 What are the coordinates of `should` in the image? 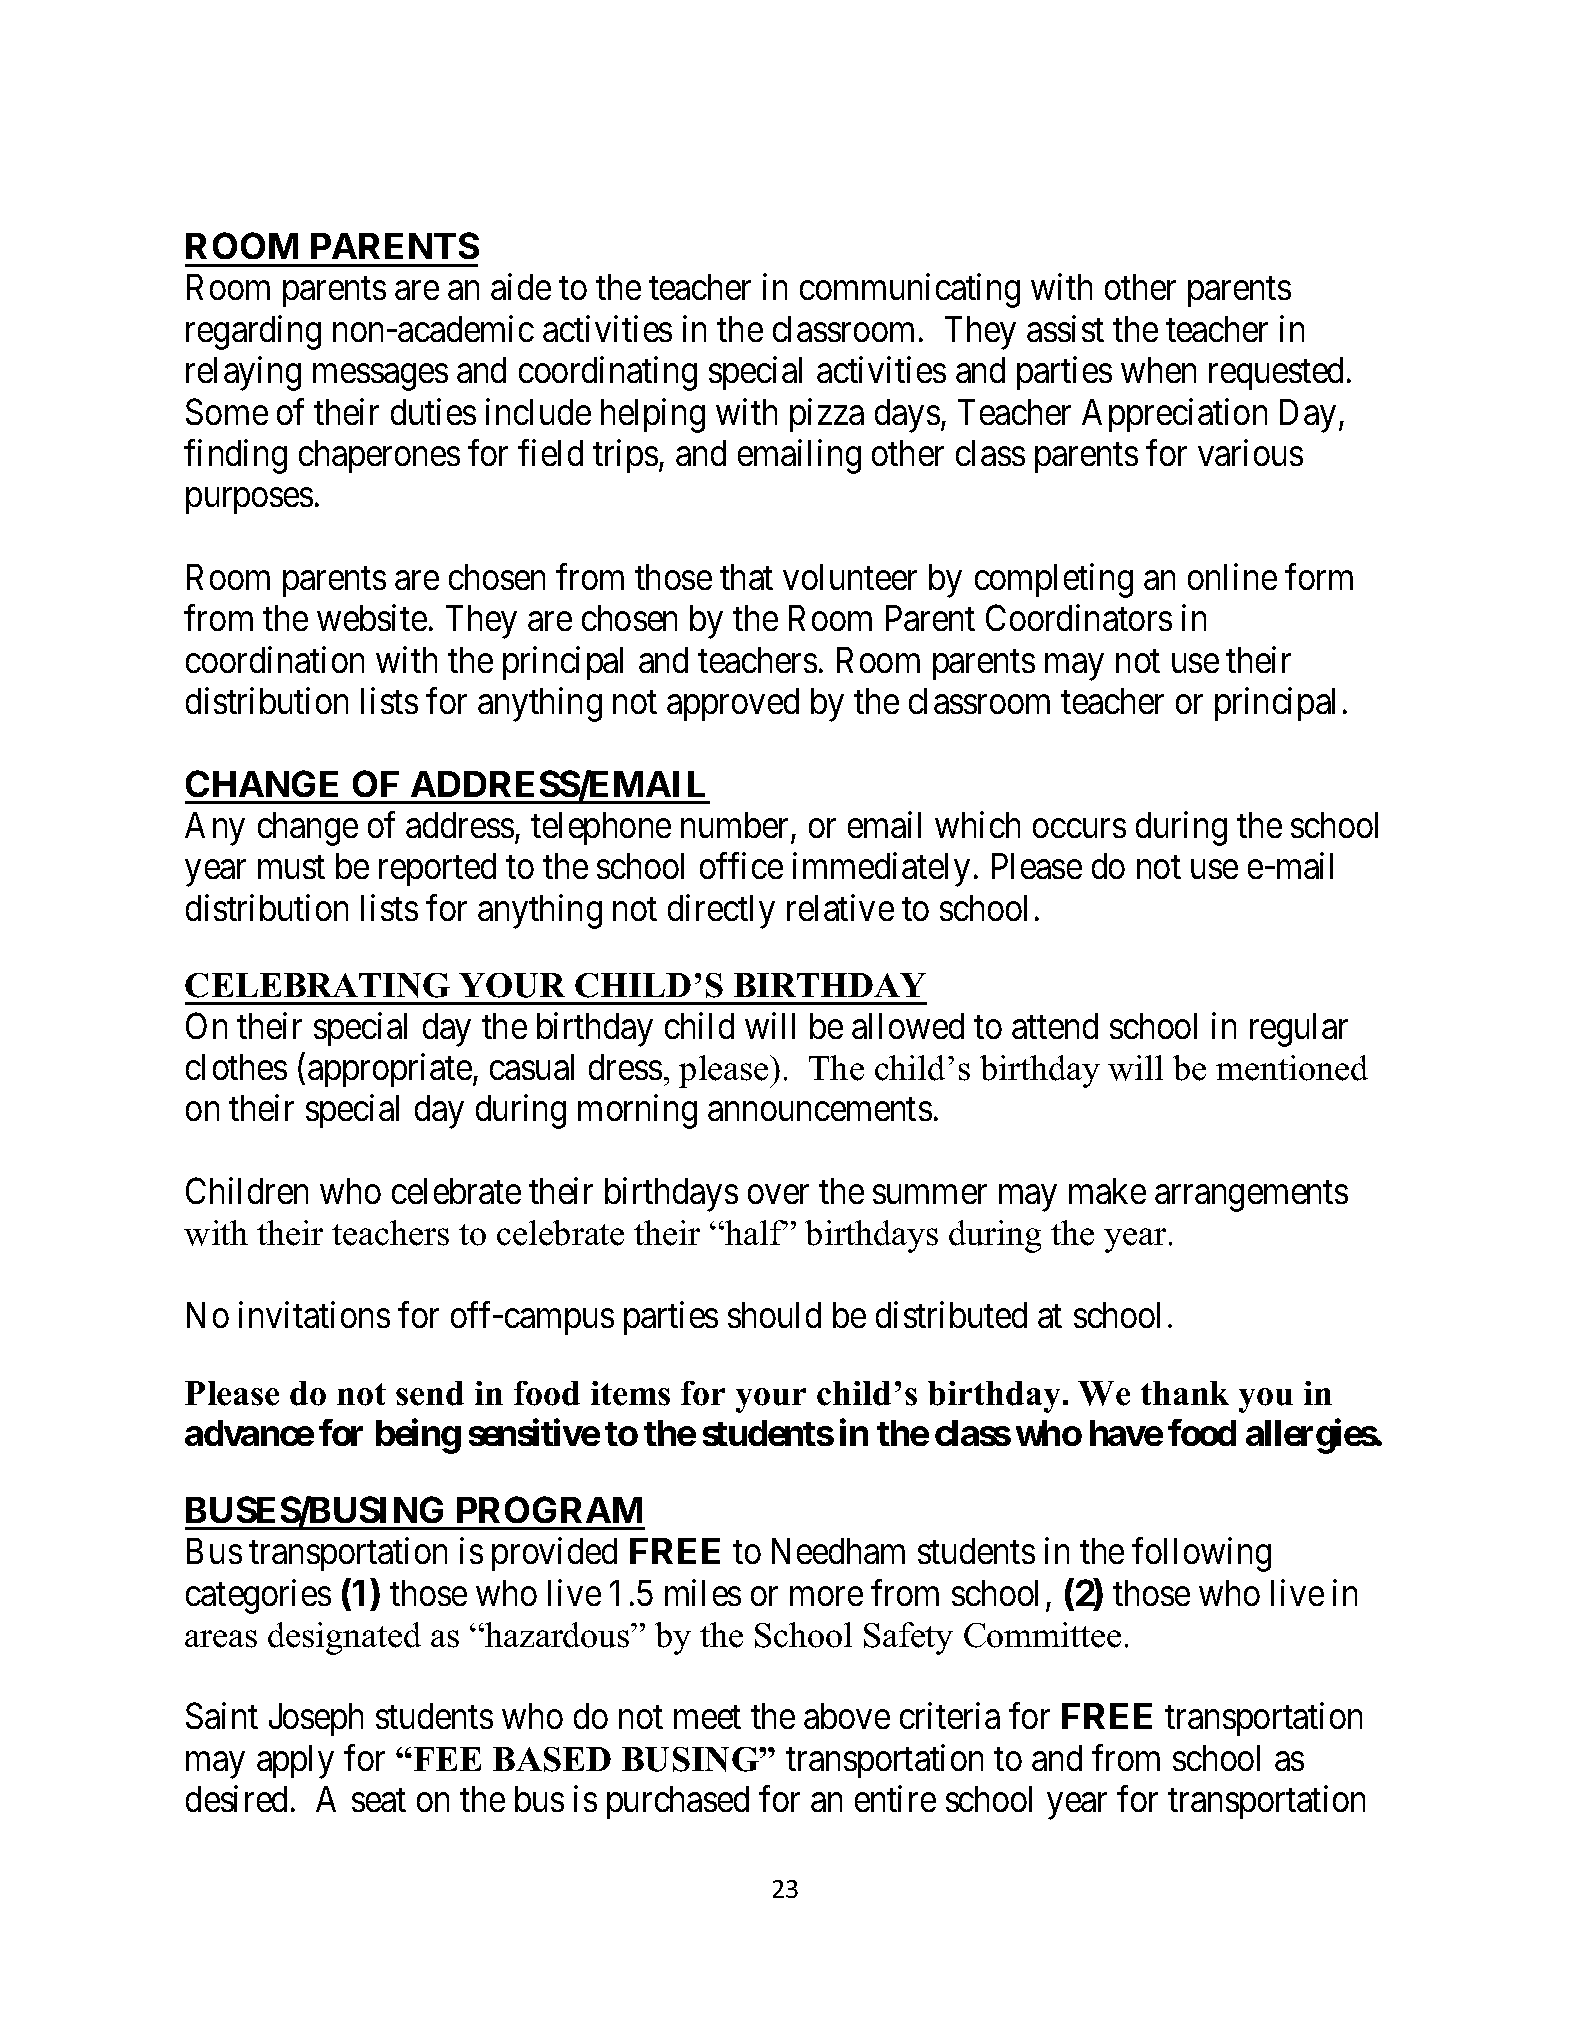 It's located at (774, 1315).
